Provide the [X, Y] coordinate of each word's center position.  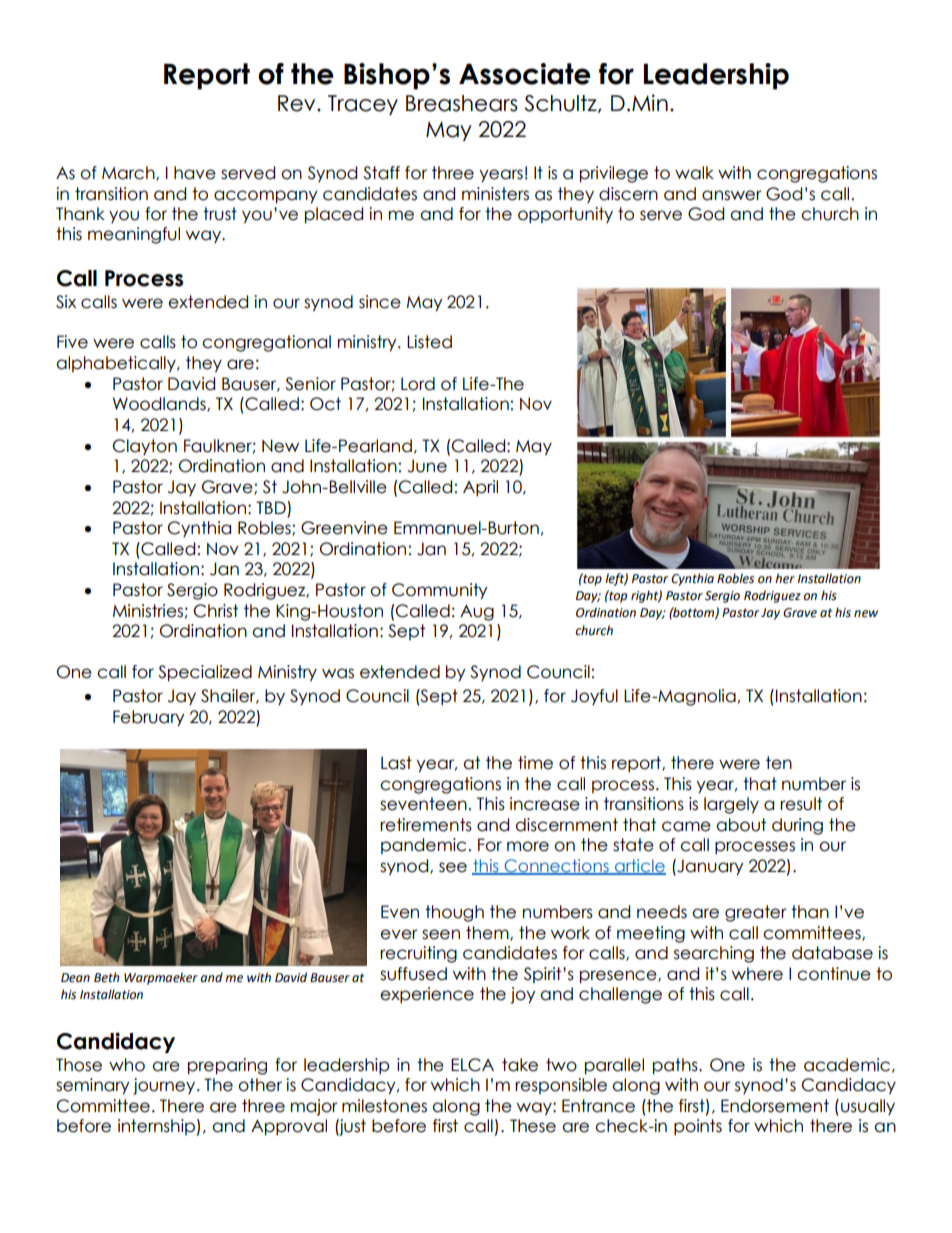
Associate [525, 74]
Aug [477, 613]
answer [732, 195]
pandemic [423, 846]
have [195, 173]
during [797, 826]
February [148, 718]
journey [165, 1086]
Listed [429, 342]
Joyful [594, 697]
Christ [216, 611]
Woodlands [160, 404]
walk [694, 173]
